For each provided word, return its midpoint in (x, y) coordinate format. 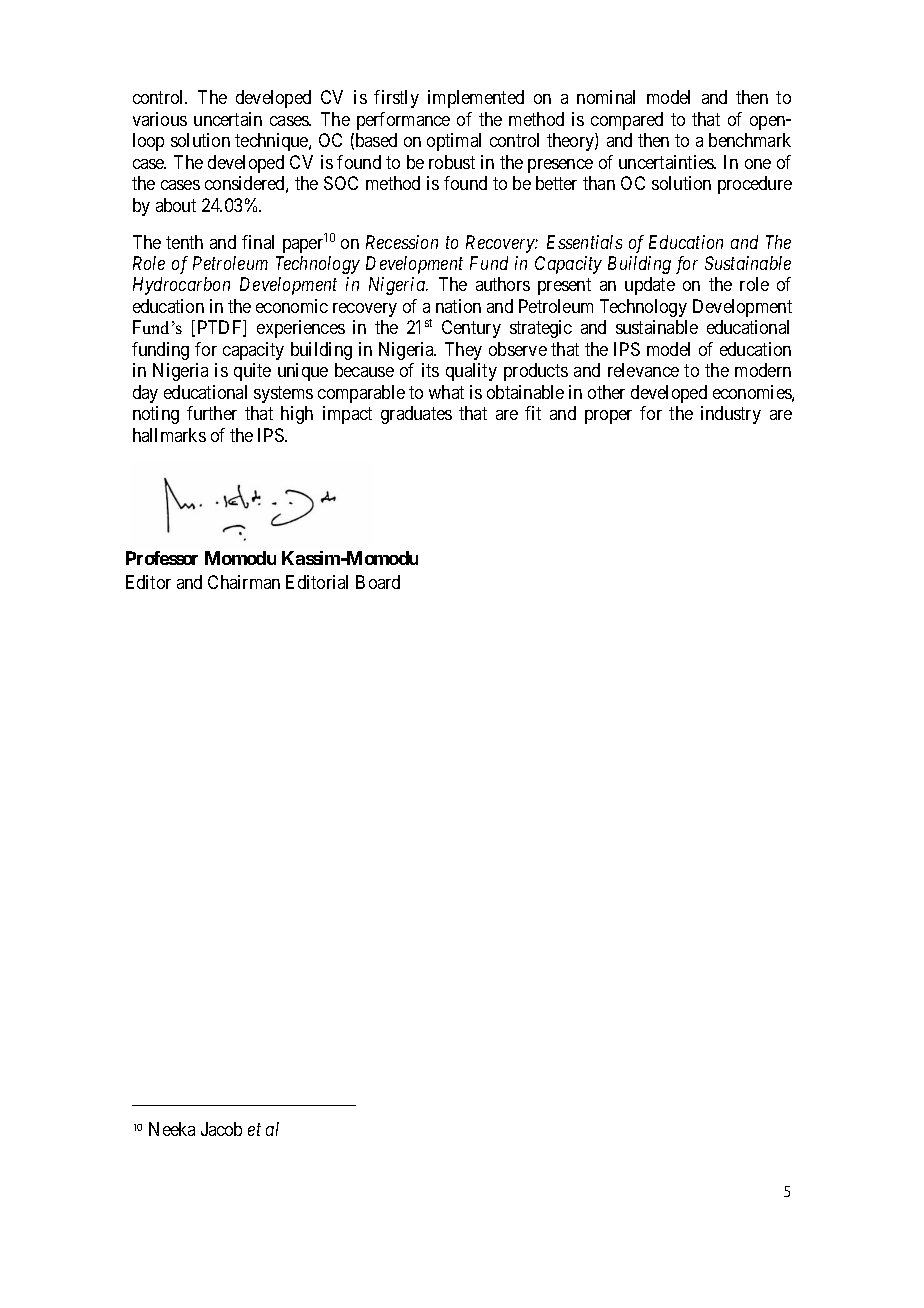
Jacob (221, 1129)
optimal (454, 142)
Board (378, 582)
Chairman (244, 582)
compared (627, 121)
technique (272, 142)
